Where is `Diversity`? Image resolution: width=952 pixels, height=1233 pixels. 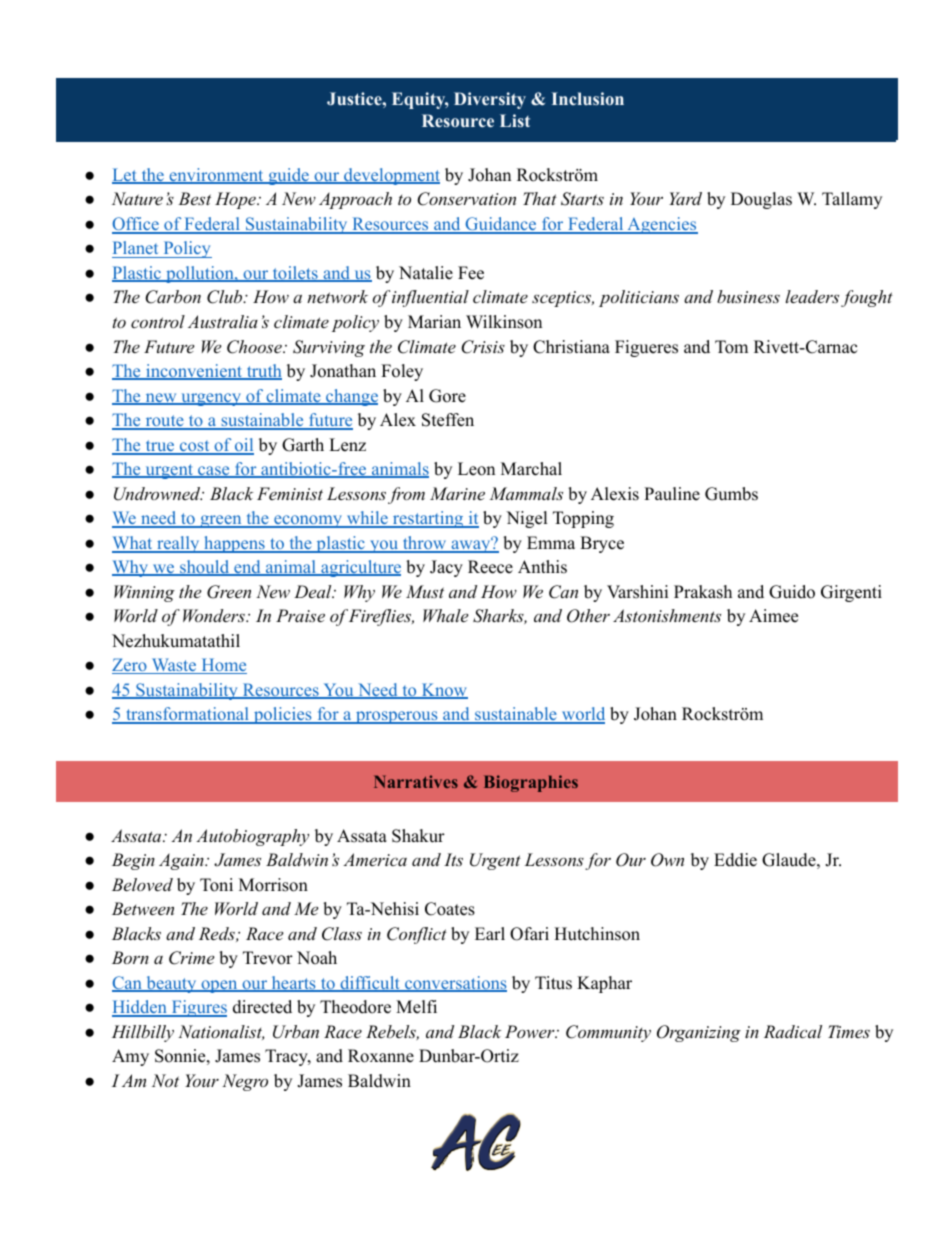 Diversity is located at coordinates (490, 100).
